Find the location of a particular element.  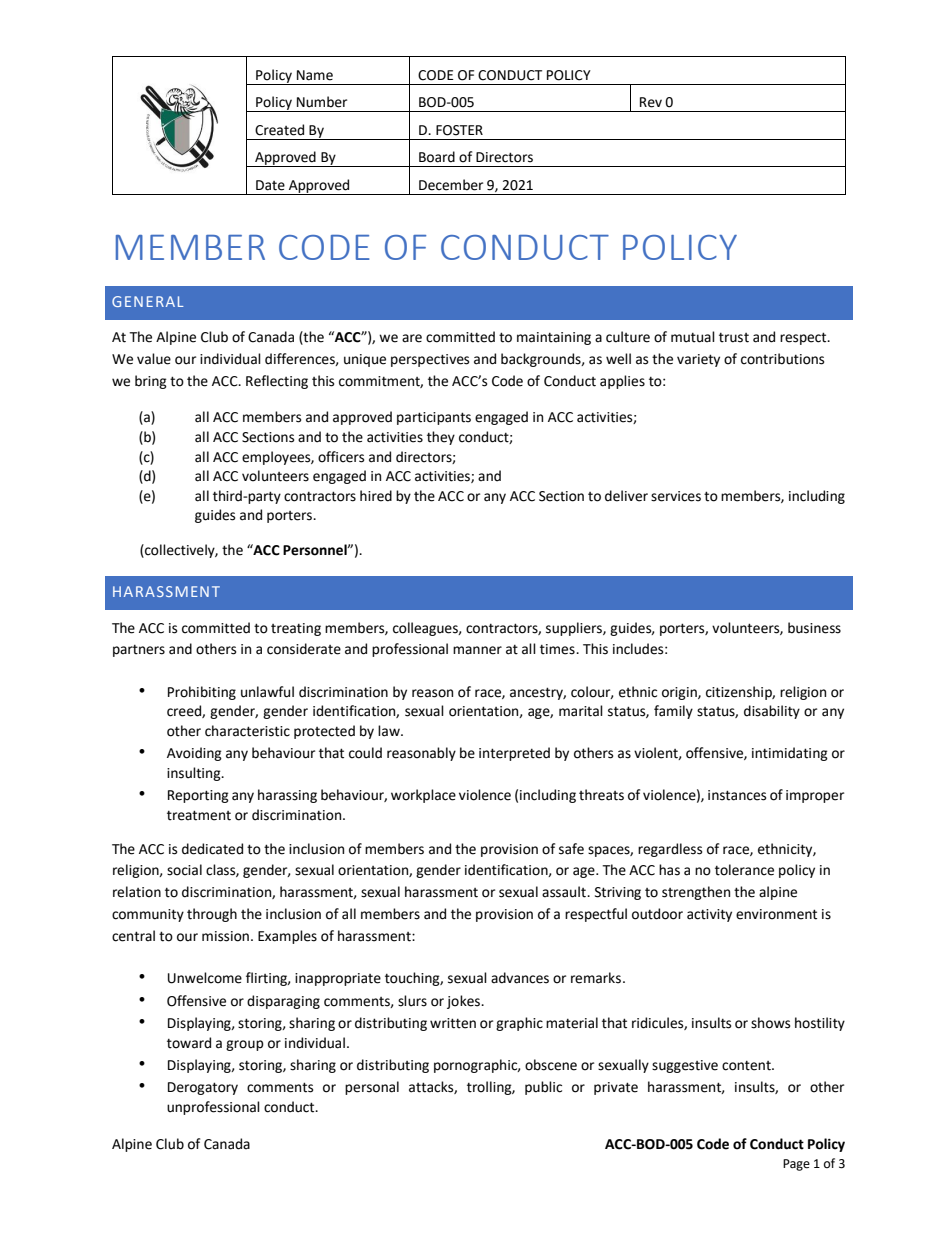

public is located at coordinates (543, 1088).
